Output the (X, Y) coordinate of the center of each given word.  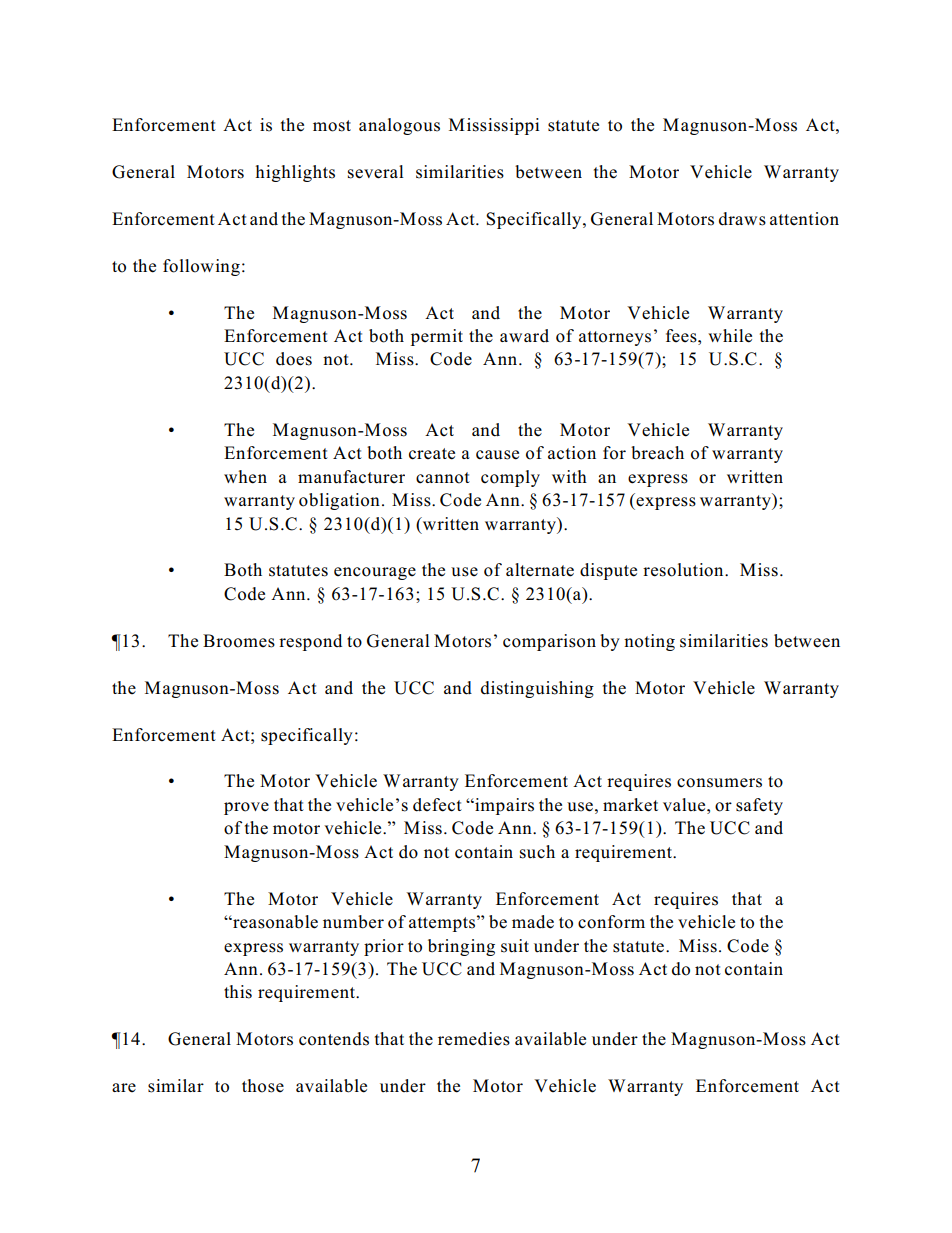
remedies (474, 1039)
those (263, 1086)
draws (742, 219)
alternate (540, 570)
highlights (295, 173)
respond (310, 642)
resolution (684, 570)
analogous (399, 126)
